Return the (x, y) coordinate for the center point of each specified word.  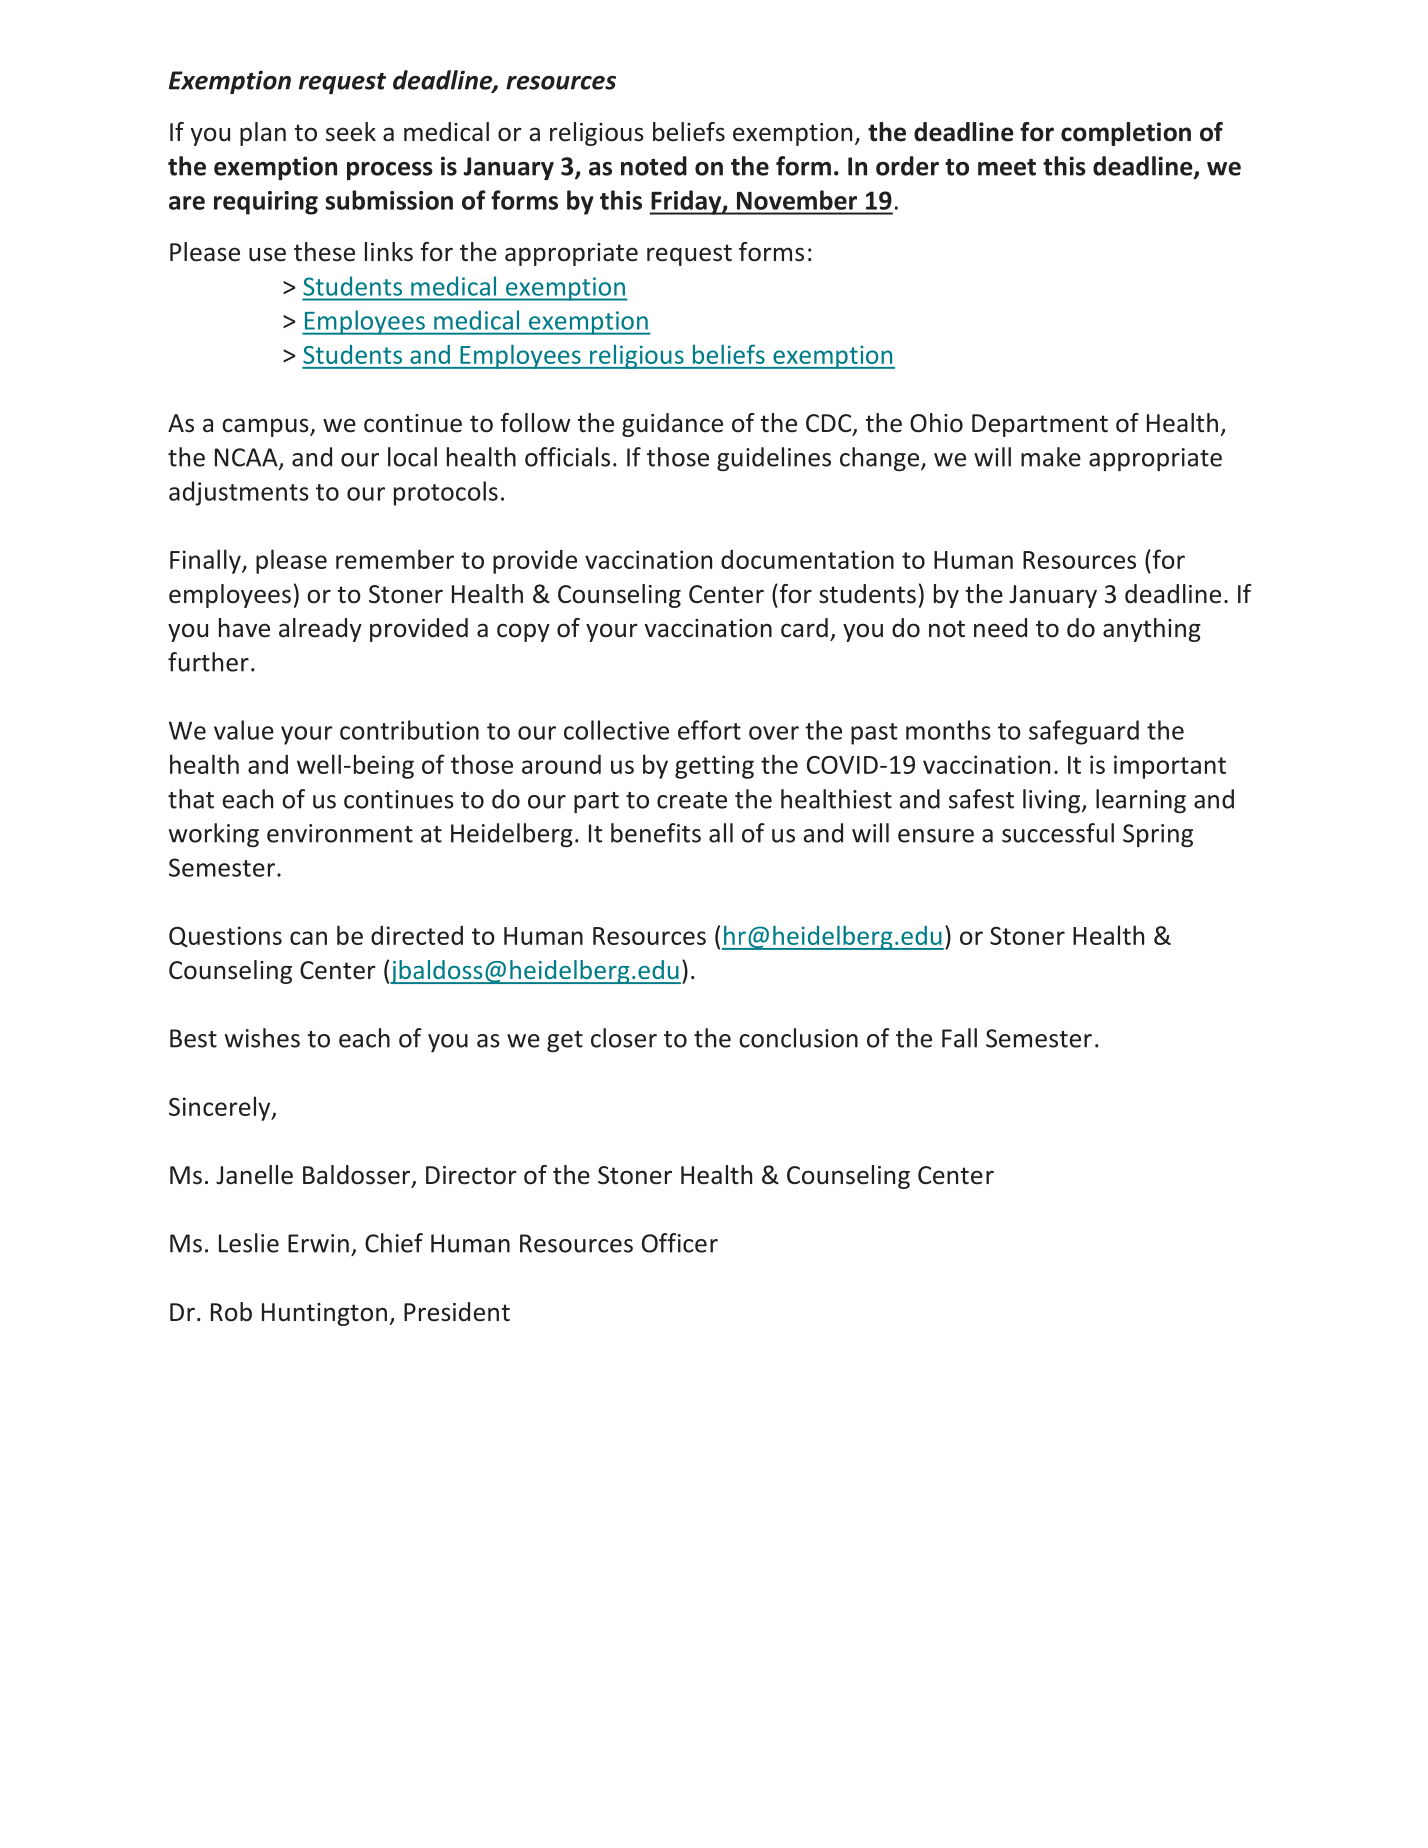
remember (395, 559)
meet (1007, 167)
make (1051, 457)
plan (263, 134)
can (308, 938)
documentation (807, 559)
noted (654, 166)
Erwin (318, 1243)
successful (1058, 833)
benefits (656, 833)
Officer (680, 1243)
